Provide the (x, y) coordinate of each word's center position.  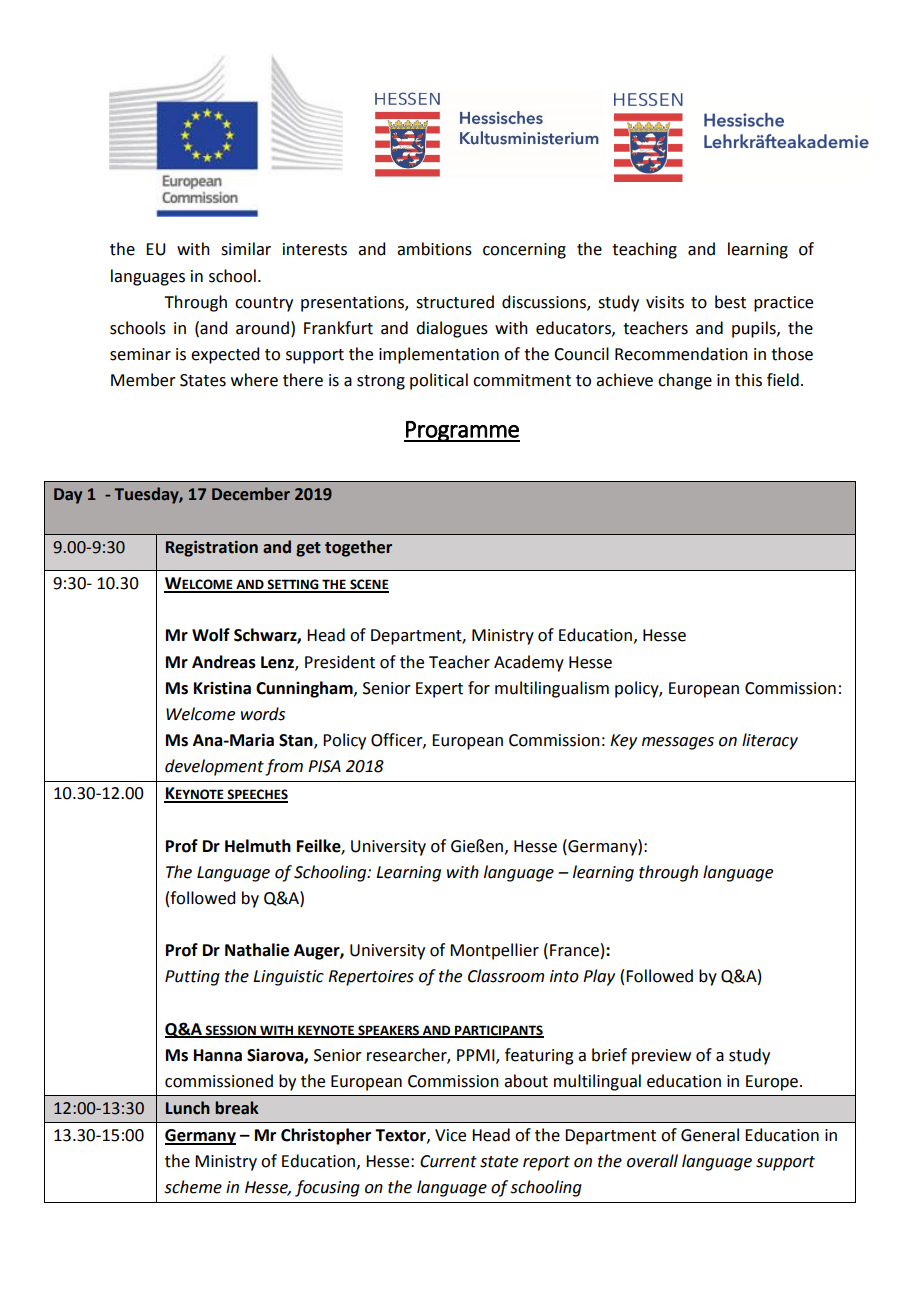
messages (678, 743)
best (730, 302)
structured (455, 302)
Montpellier (494, 951)
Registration (212, 549)
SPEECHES (256, 795)
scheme (193, 1187)
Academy (529, 663)
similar (246, 249)
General (710, 1135)
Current (448, 1161)
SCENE (368, 585)
